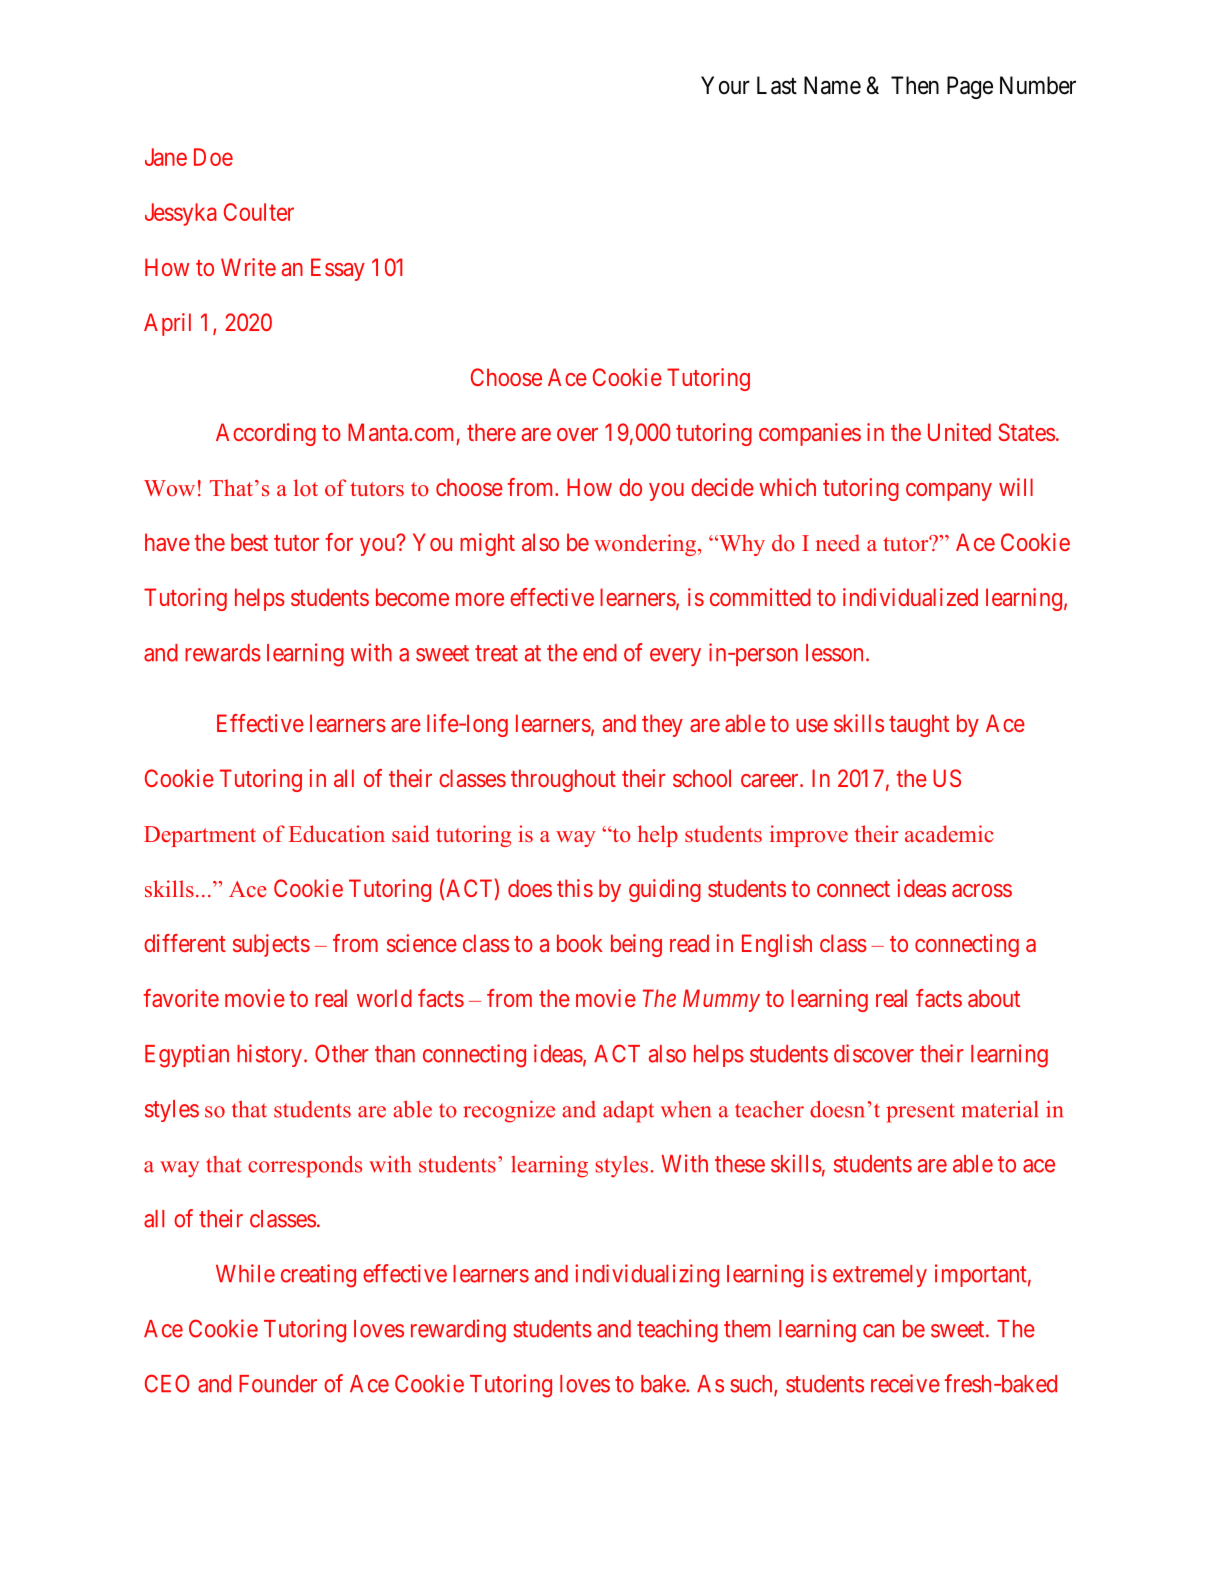 The height and width of the screenshot is (1579, 1220). What do you see at coordinates (166, 157) in the screenshot?
I see `Jane` at bounding box center [166, 157].
